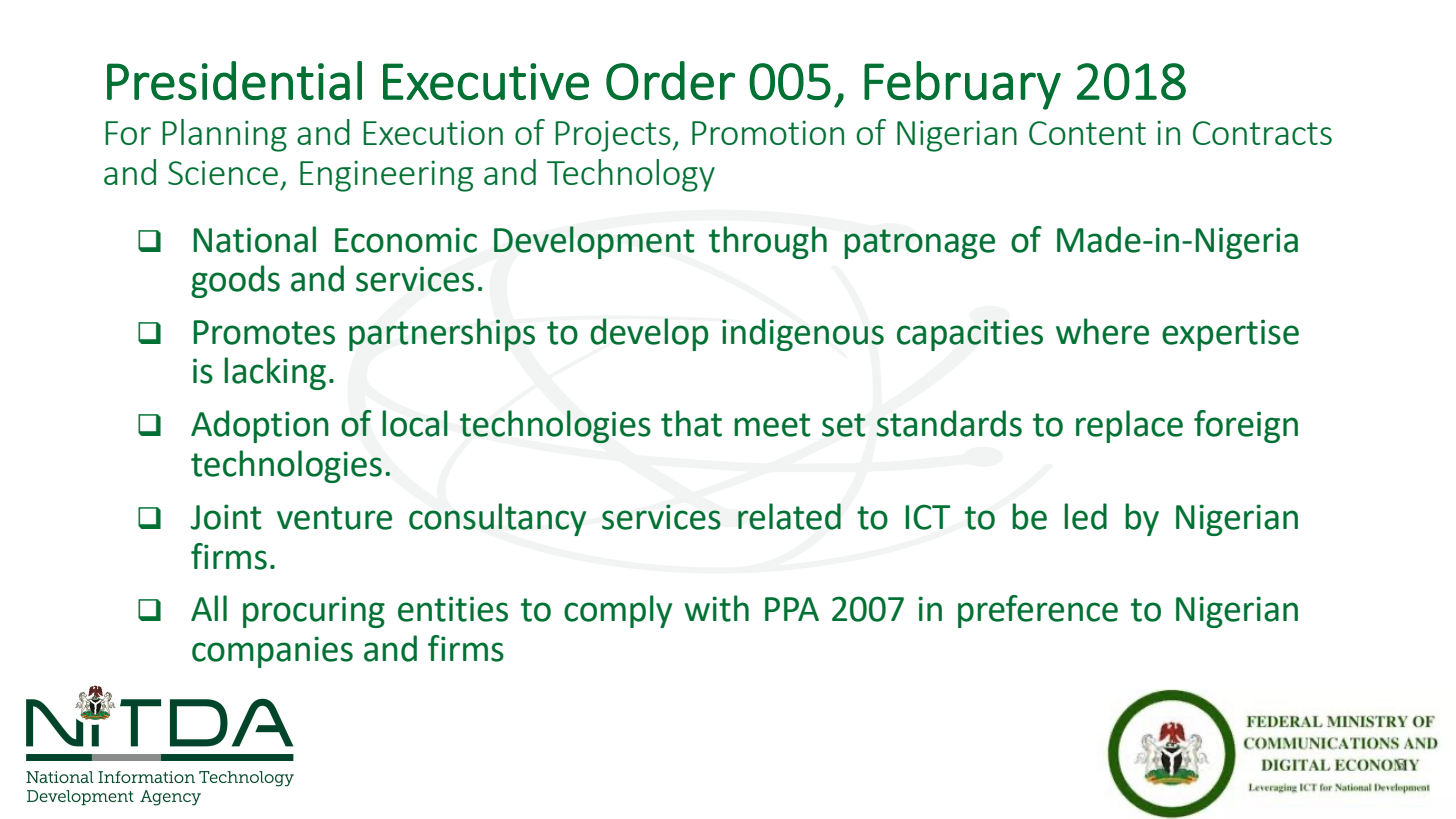 The width and height of the page is (1456, 819). What do you see at coordinates (1087, 133) in the page?
I see `Content` at bounding box center [1087, 133].
